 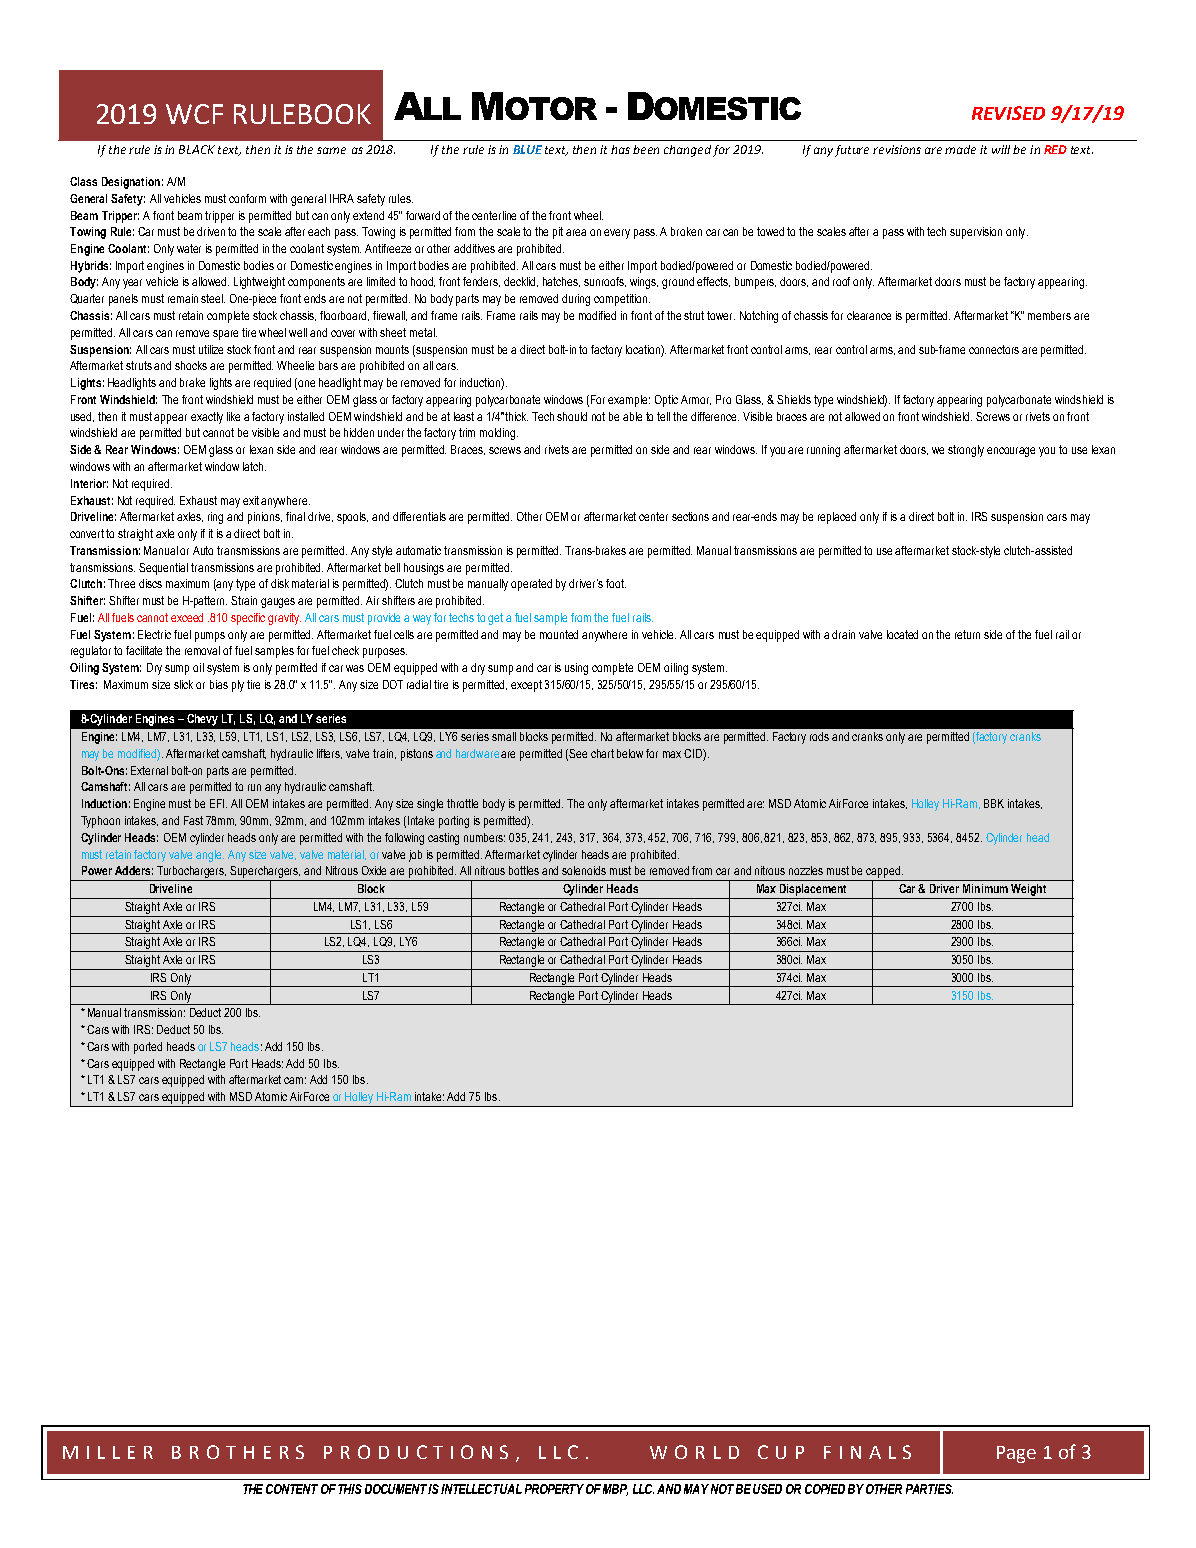 I want to click on PARTIES, so click(x=929, y=1489).
